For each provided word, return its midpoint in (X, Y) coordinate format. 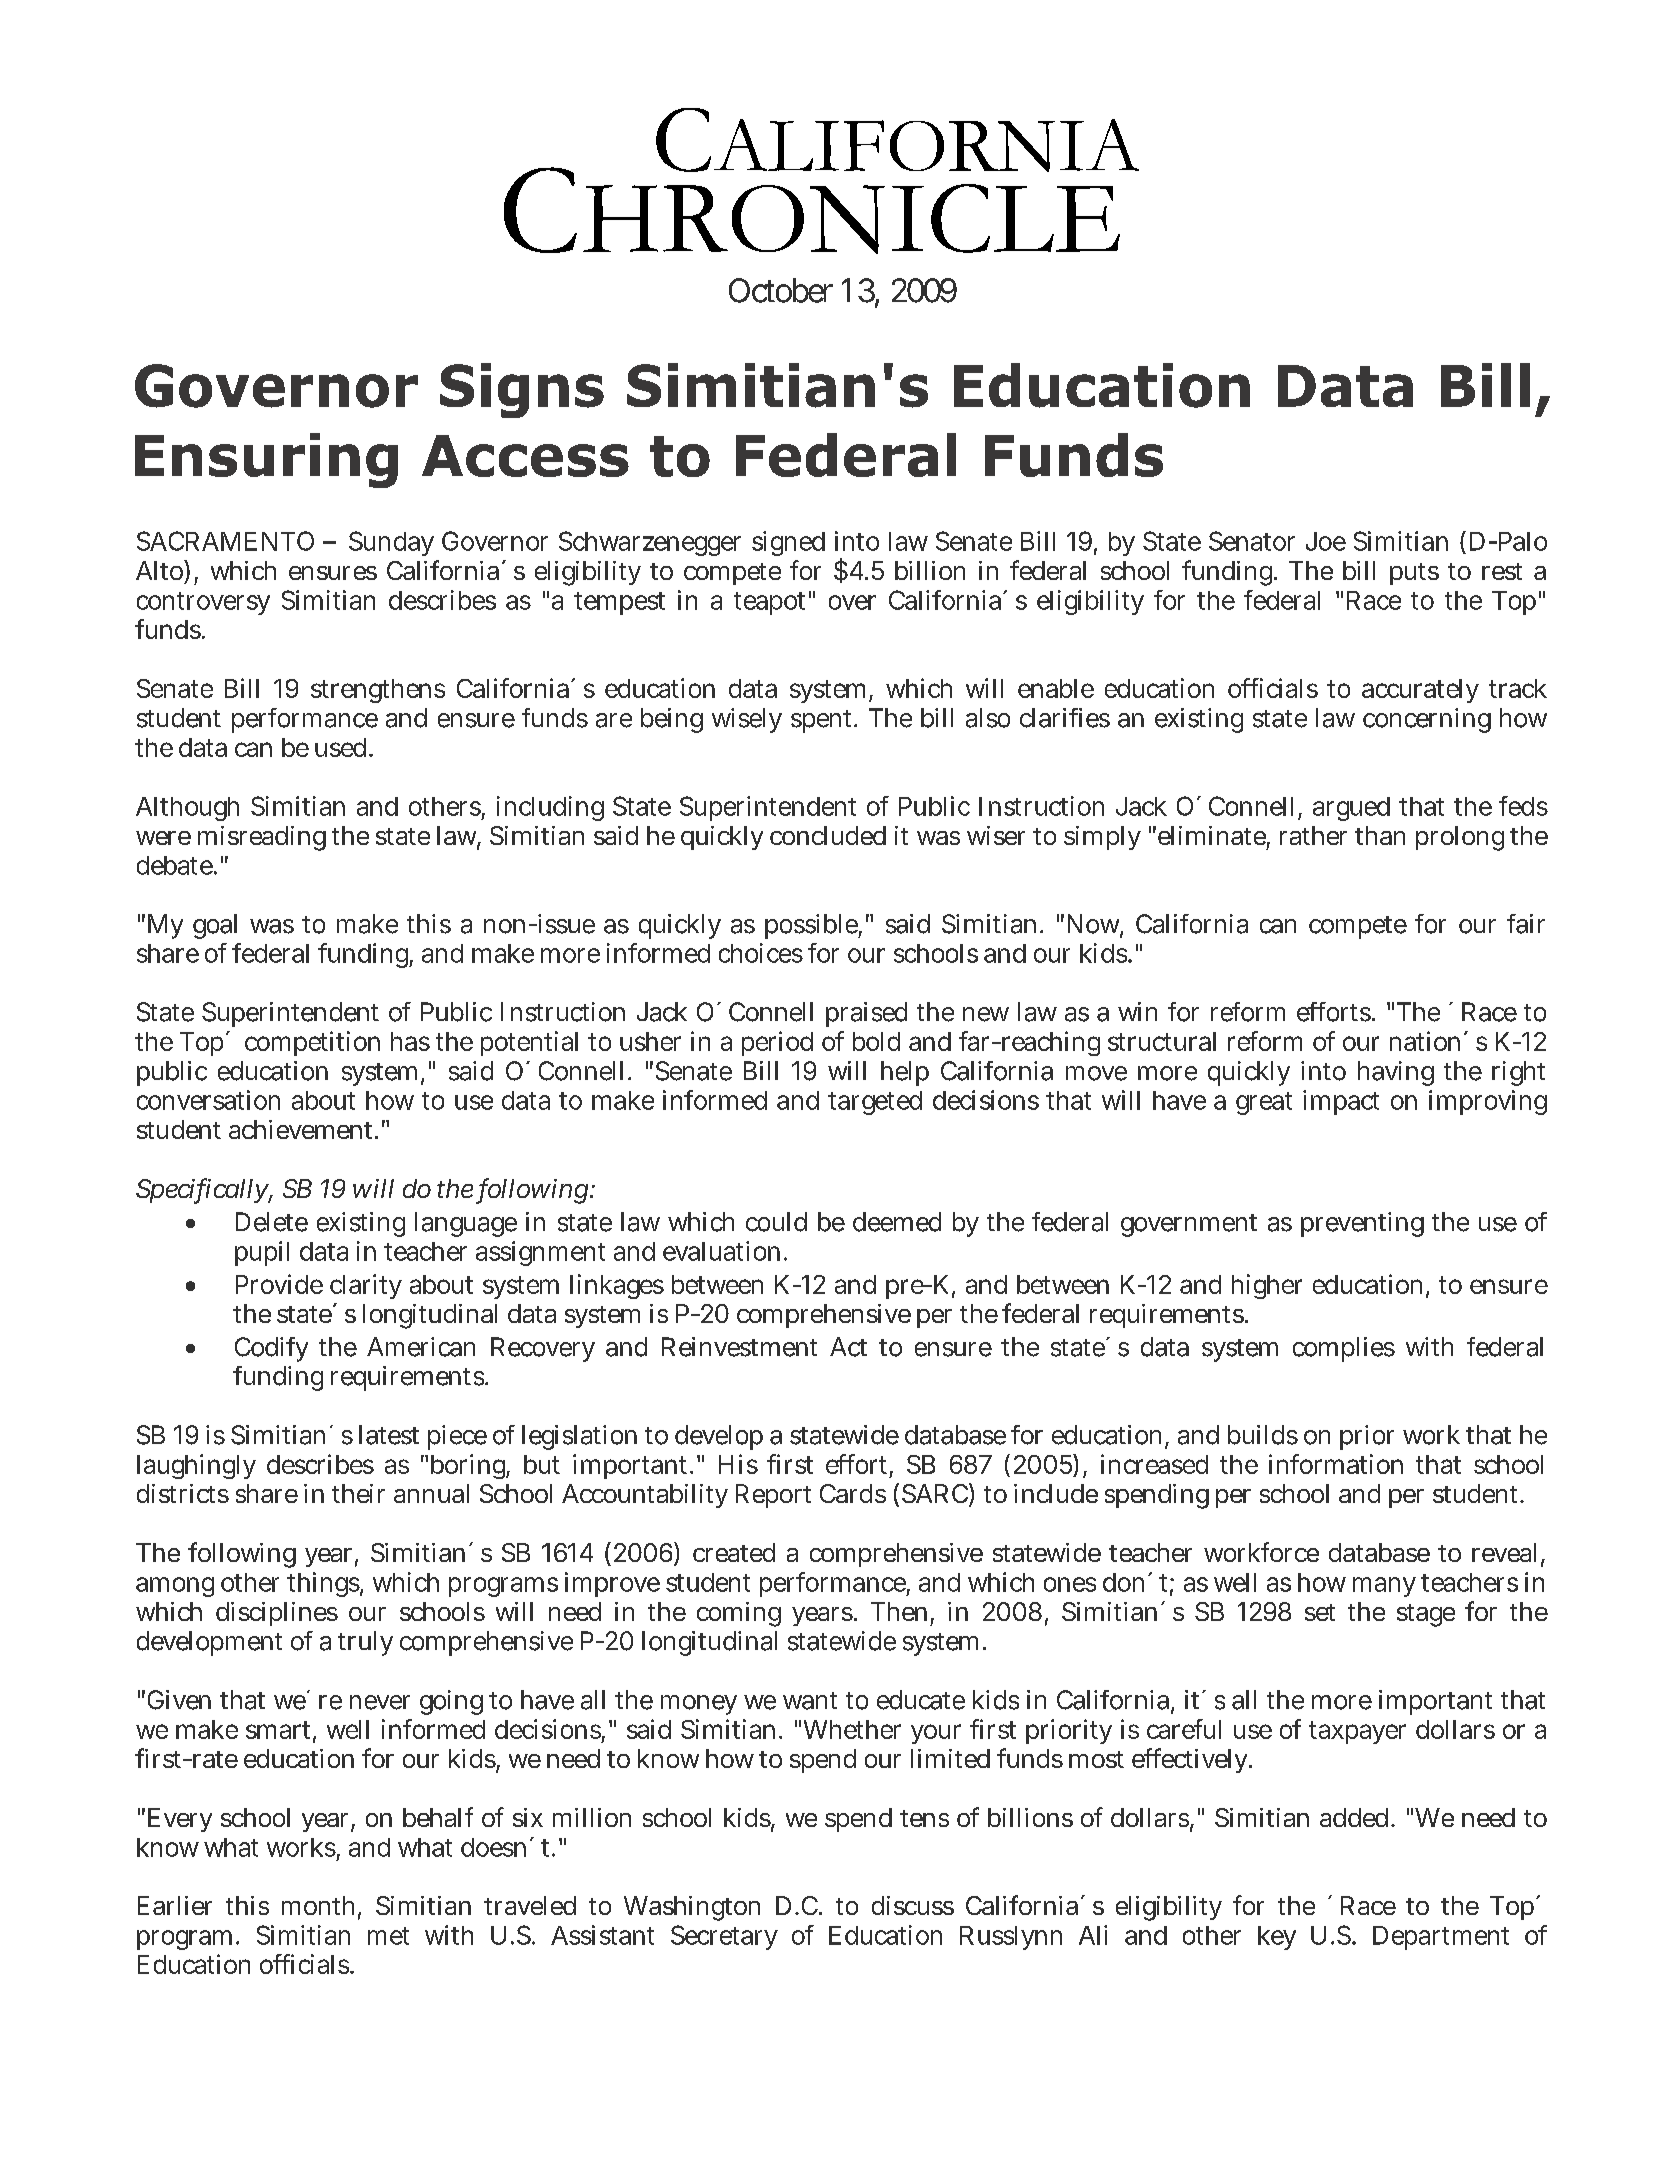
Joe (1326, 541)
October (781, 290)
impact (1341, 1102)
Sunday (391, 543)
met (388, 1936)
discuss (913, 1905)
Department (1441, 1938)
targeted (875, 1103)
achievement (302, 1129)
